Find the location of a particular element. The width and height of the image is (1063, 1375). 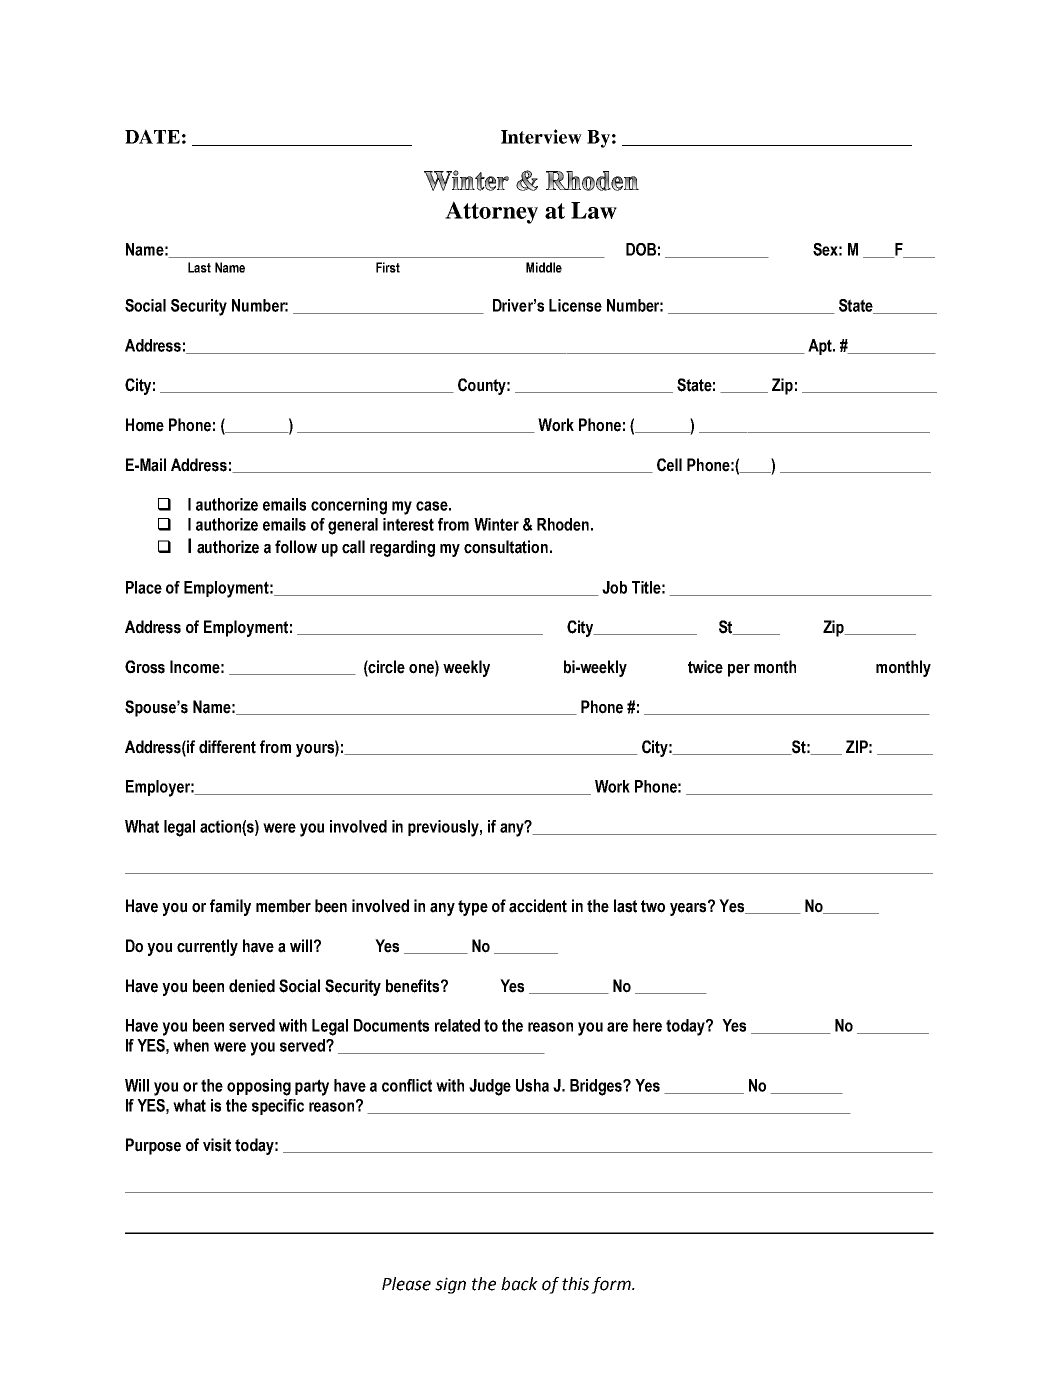

family is located at coordinates (230, 907).
